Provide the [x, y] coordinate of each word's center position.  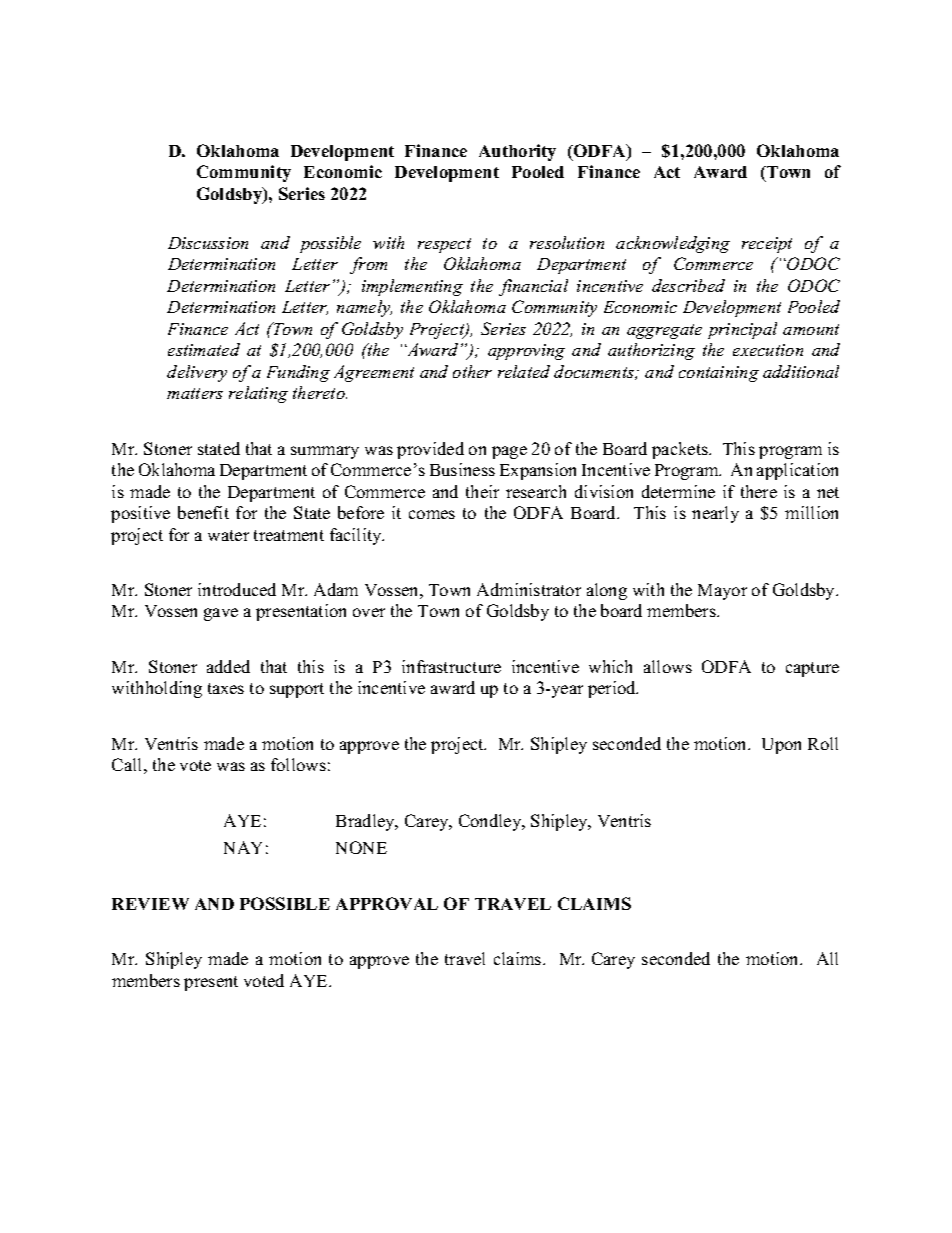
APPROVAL [387, 903]
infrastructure [451, 666]
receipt [767, 245]
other [472, 371]
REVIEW [150, 904]
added [228, 666]
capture [812, 669]
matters [195, 393]
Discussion [208, 243]
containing [719, 374]
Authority [517, 152]
